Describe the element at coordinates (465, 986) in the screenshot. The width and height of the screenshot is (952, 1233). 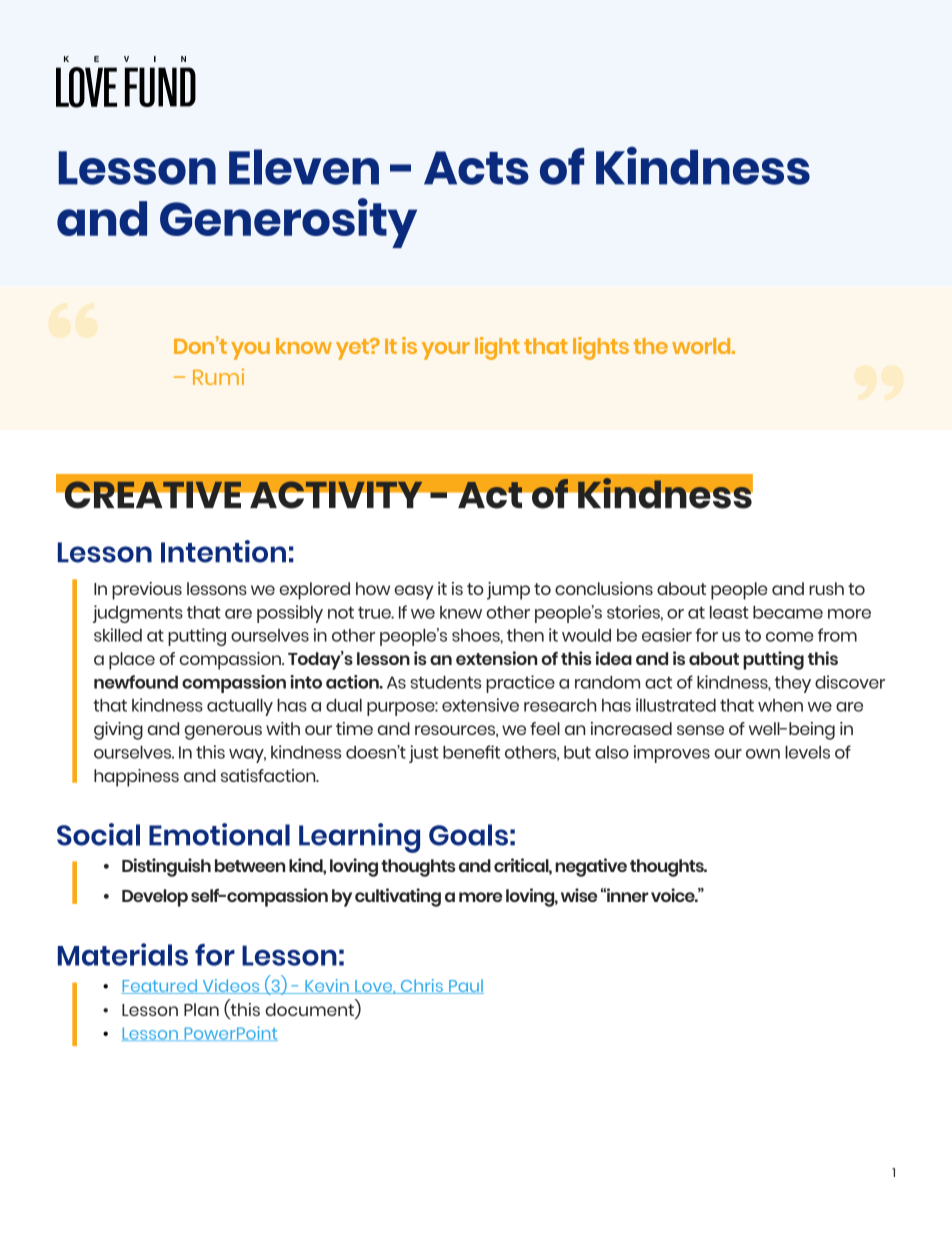
I see `Paul` at that location.
